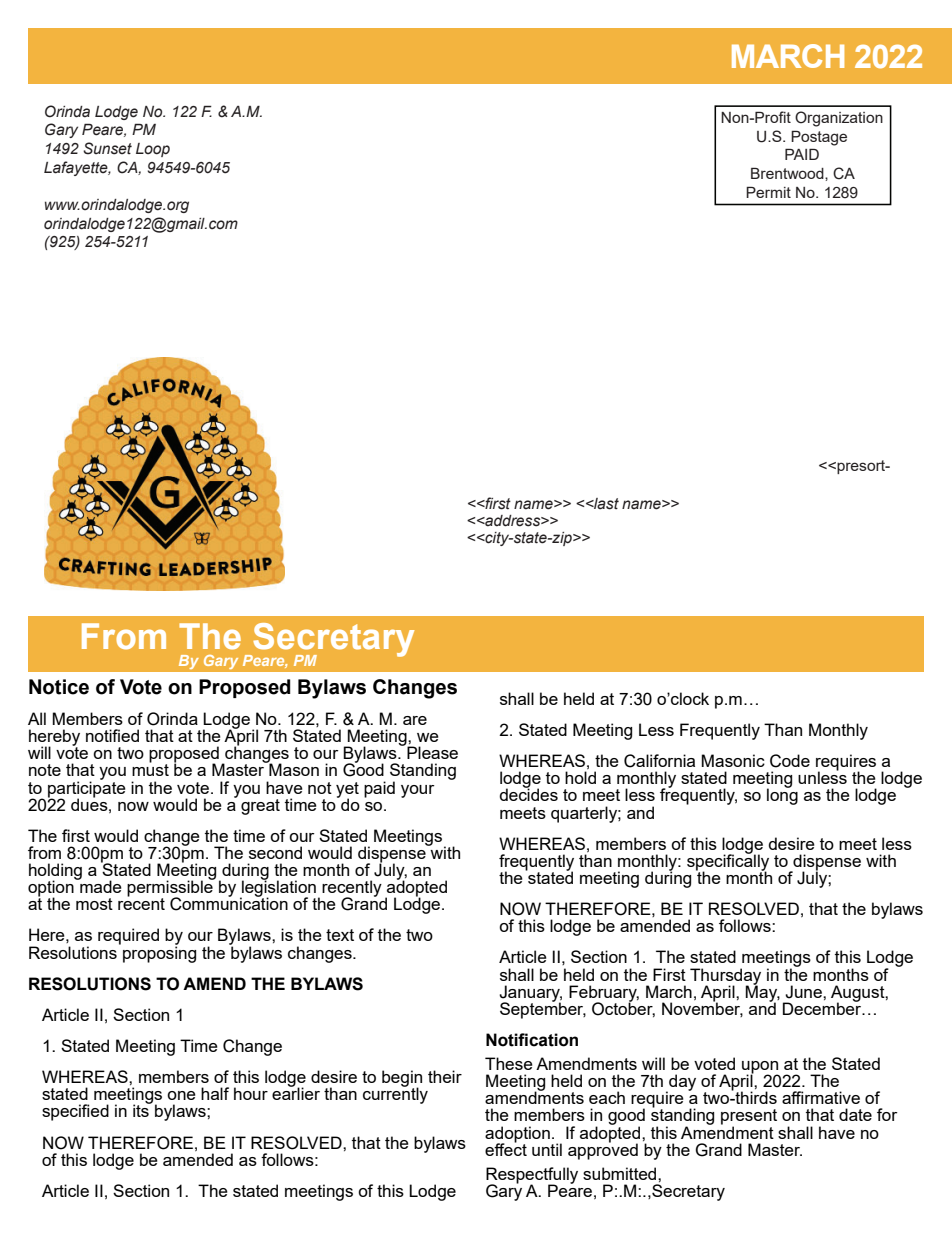 The image size is (952, 1233). I want to click on Please, so click(432, 752).
